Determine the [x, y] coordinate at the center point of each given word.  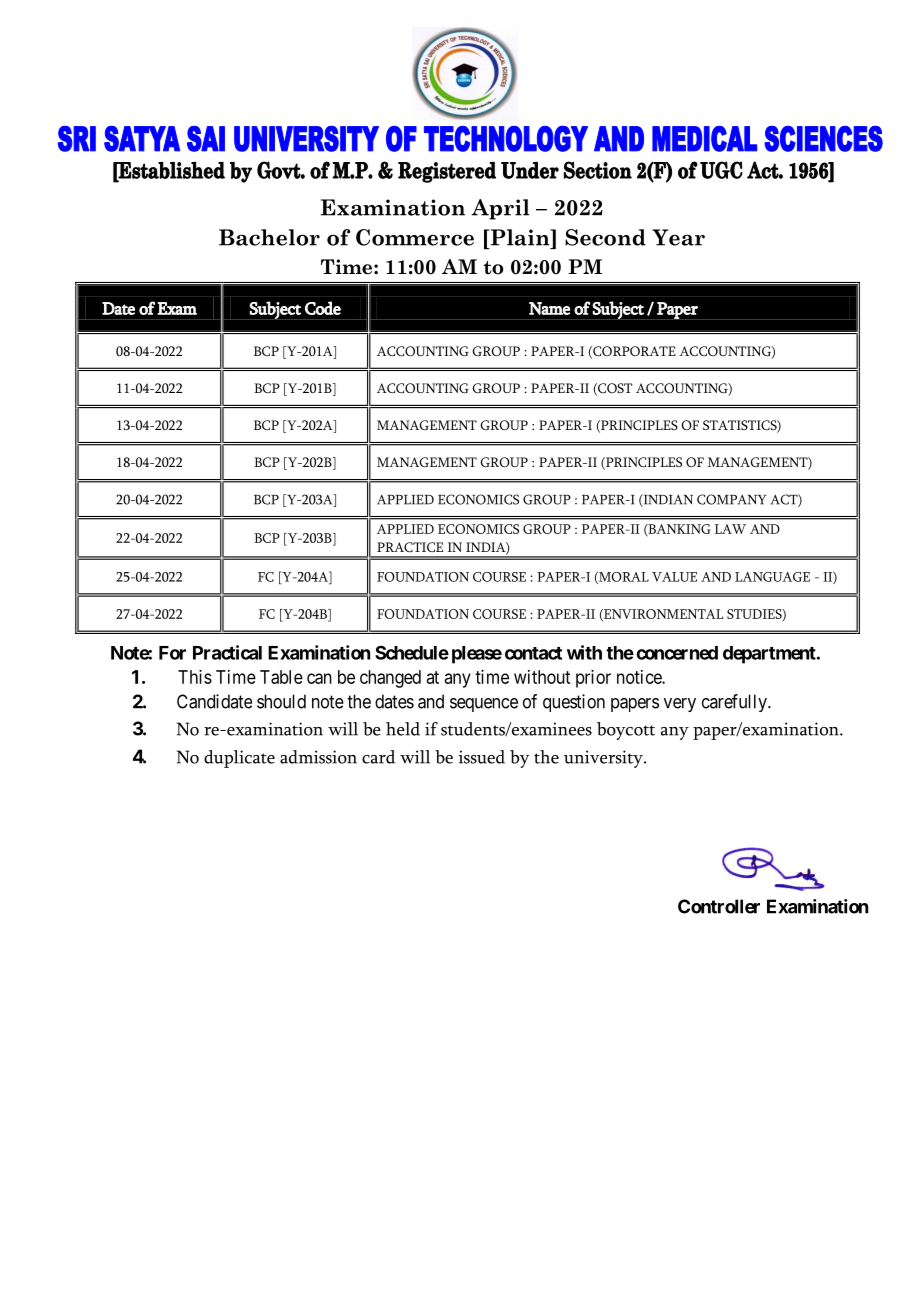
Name [549, 308]
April [500, 209]
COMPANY [732, 499]
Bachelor [269, 237]
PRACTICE [410, 547]
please [477, 655]
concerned [677, 653]
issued [482, 757]
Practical [227, 652]
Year [678, 237]
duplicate [239, 759]
